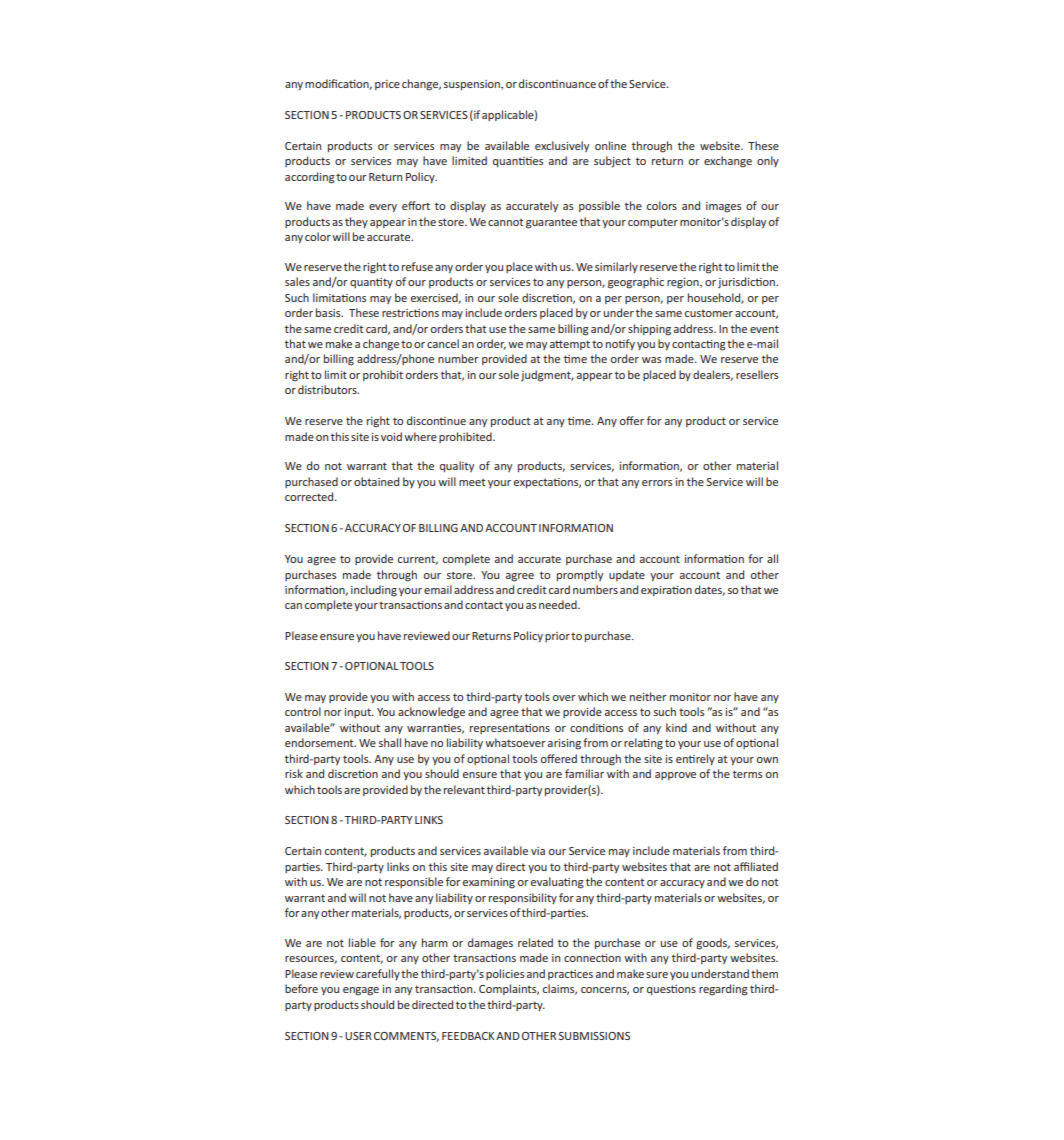 This screenshot has width=1064, height=1140. I want to click on price, so click(387, 85).
